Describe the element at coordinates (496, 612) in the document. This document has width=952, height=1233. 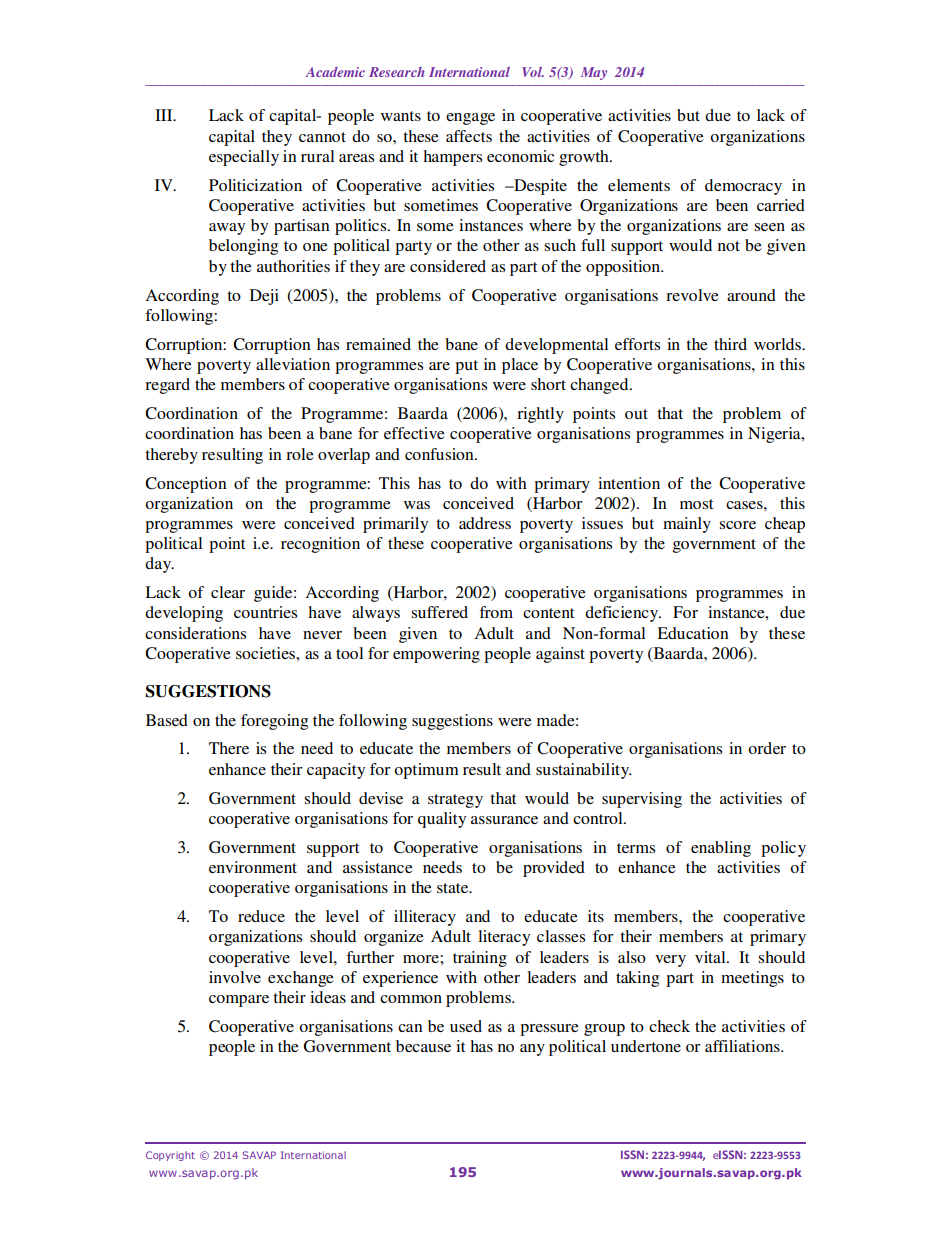
I see `from` at that location.
